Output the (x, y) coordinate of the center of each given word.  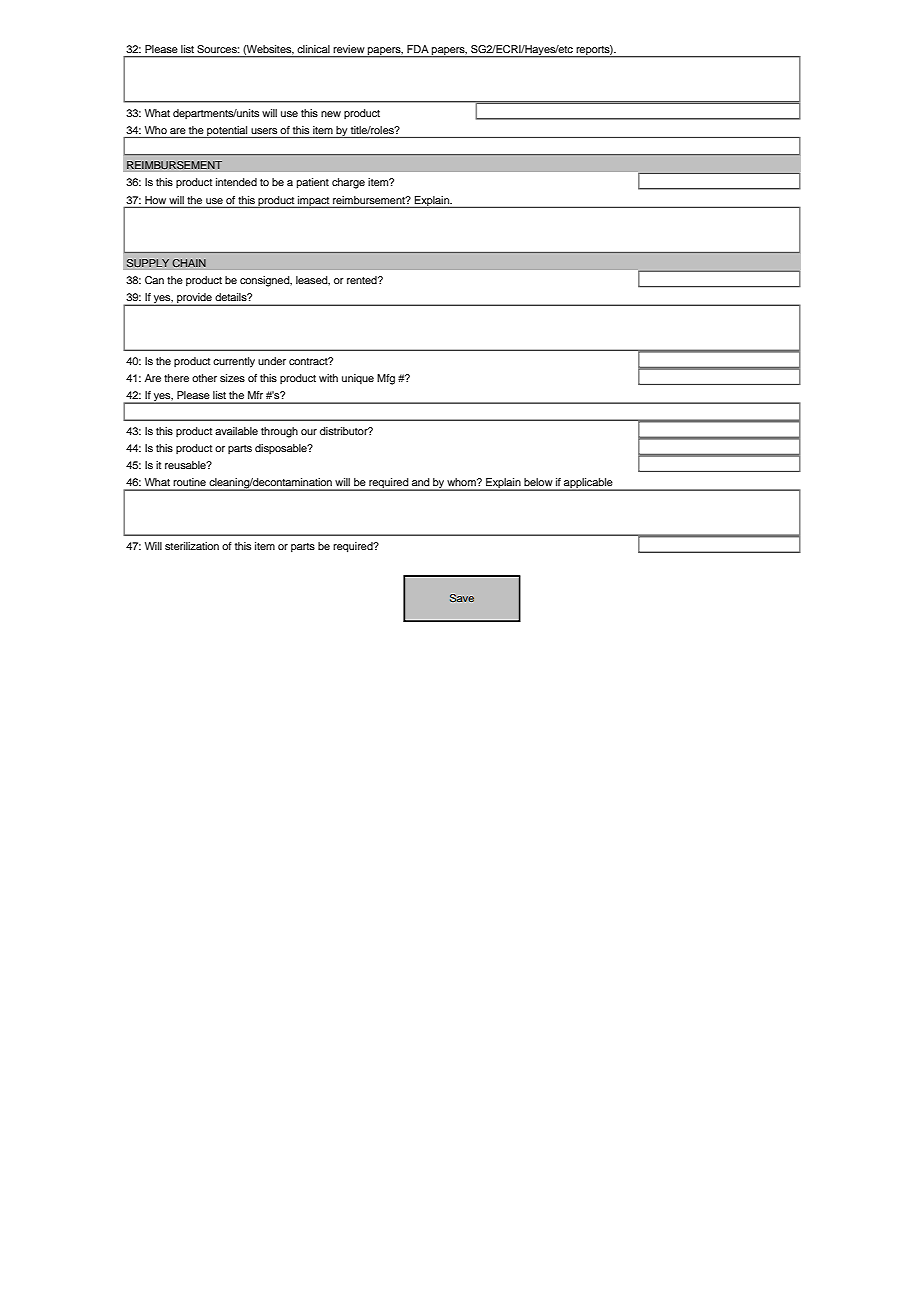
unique (358, 379)
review (349, 49)
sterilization (192, 546)
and (420, 482)
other (204, 378)
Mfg (386, 379)
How (155, 200)
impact (314, 202)
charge (348, 183)
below (538, 482)
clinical (313, 49)
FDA (418, 49)
